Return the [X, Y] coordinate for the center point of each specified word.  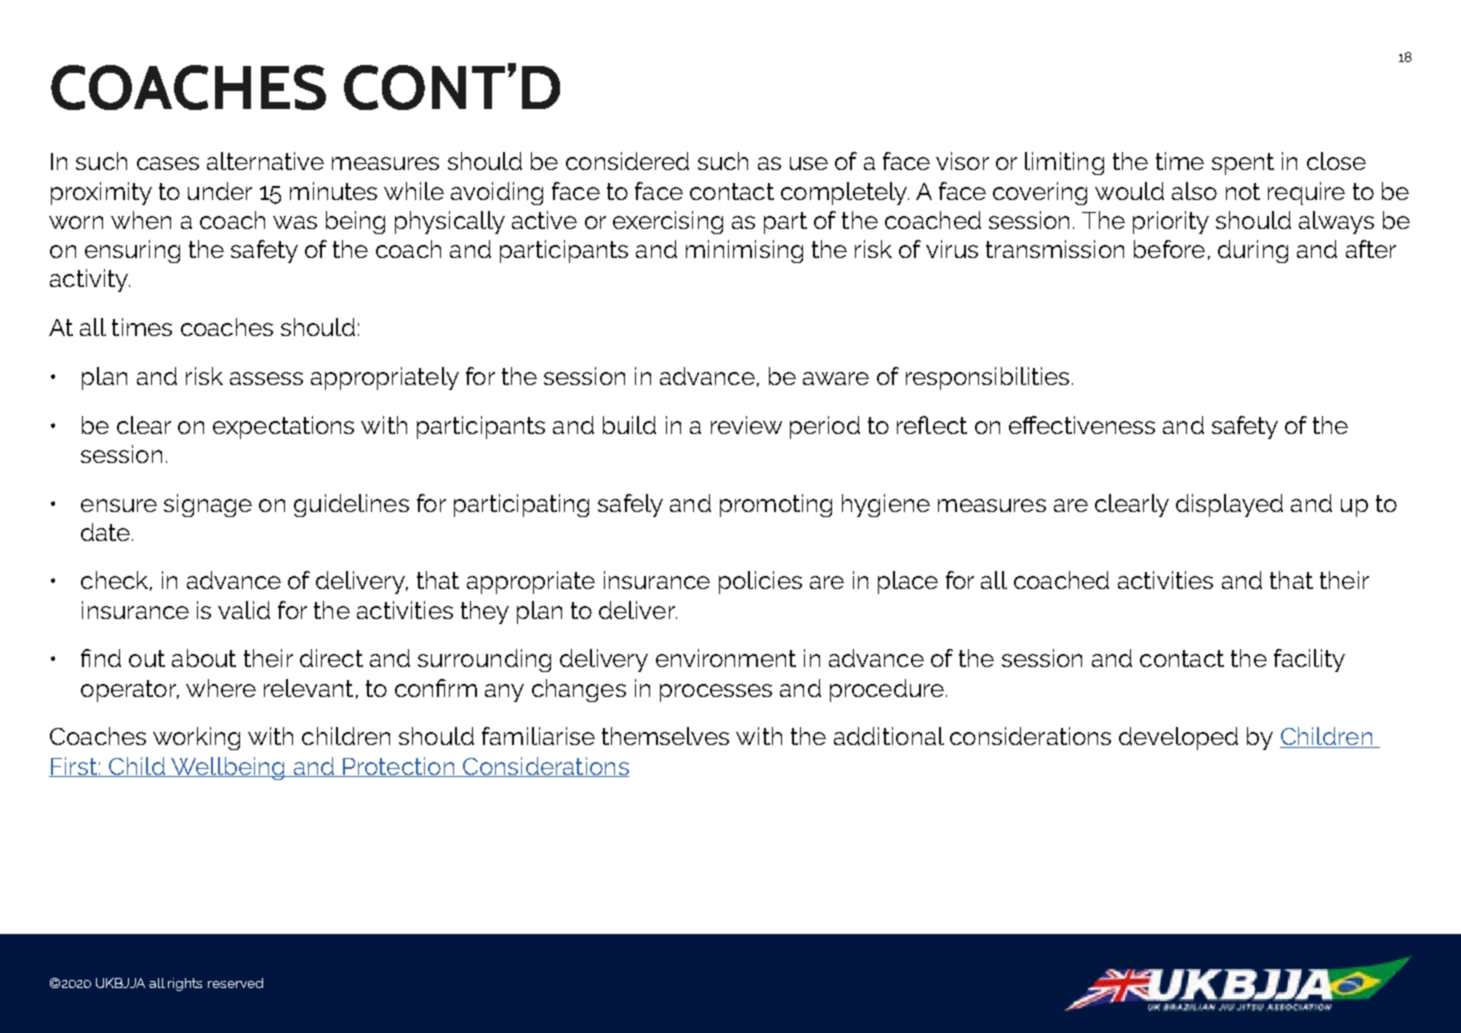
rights [185, 984]
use [809, 163]
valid [244, 610]
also [1194, 191]
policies [760, 582]
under [220, 191]
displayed [1229, 505]
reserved [235, 983]
